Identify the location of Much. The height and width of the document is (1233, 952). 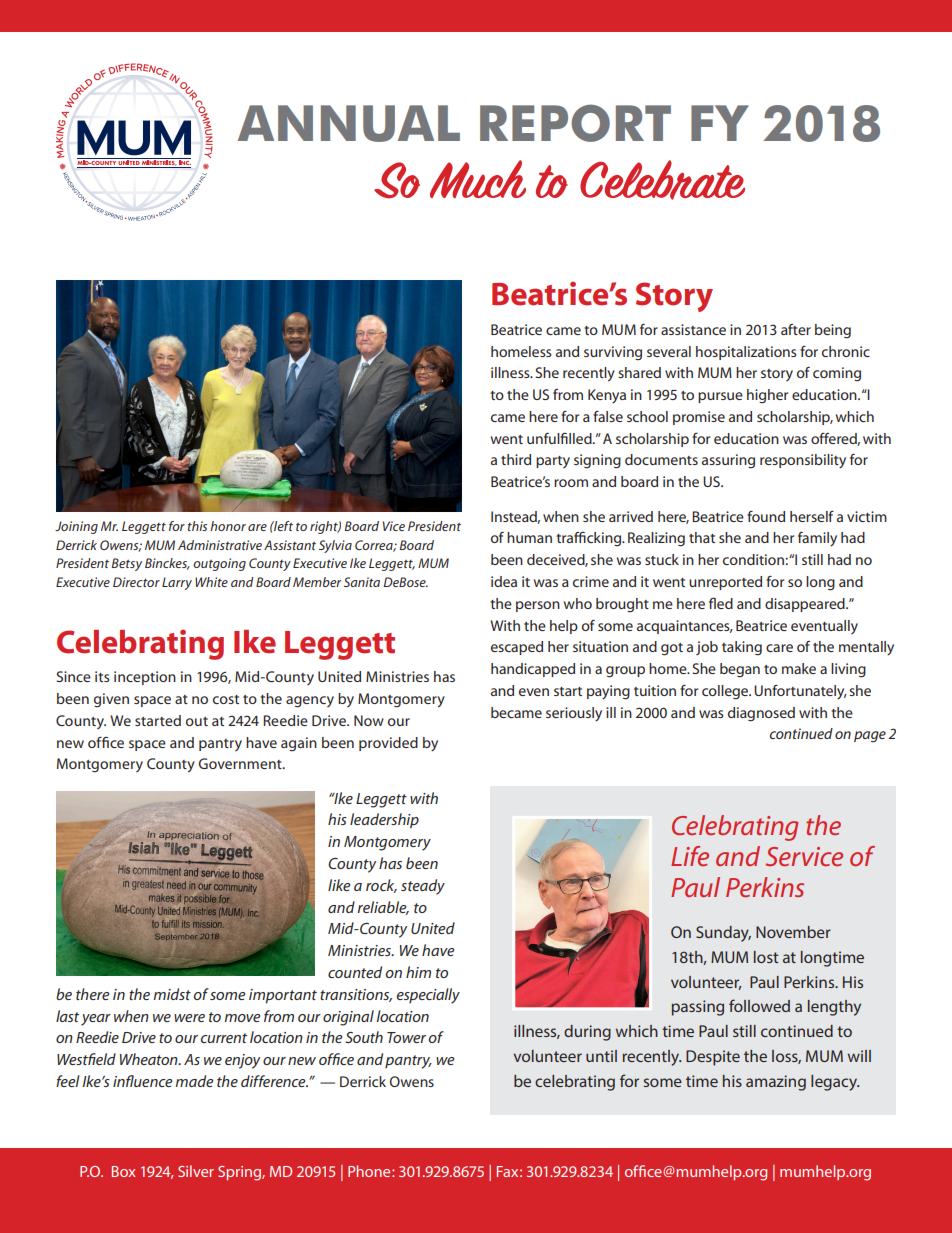
(478, 179).
